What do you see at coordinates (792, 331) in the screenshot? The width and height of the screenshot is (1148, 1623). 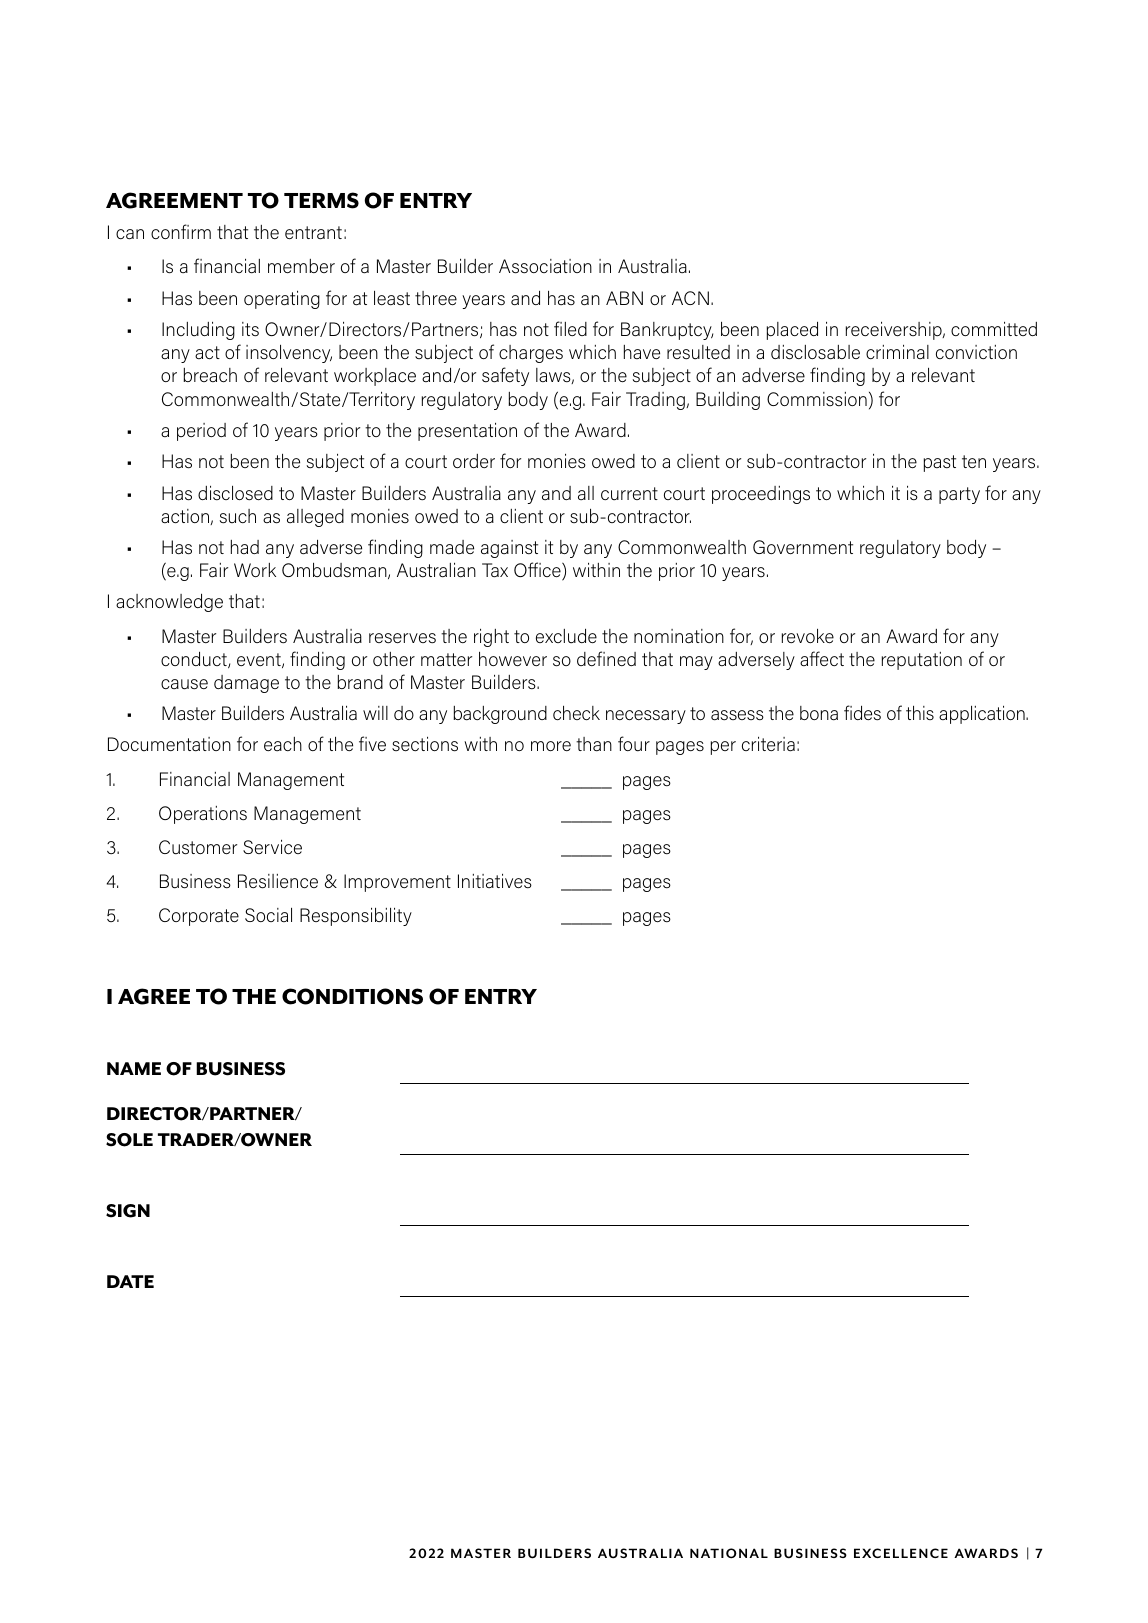 I see `placed` at bounding box center [792, 331].
